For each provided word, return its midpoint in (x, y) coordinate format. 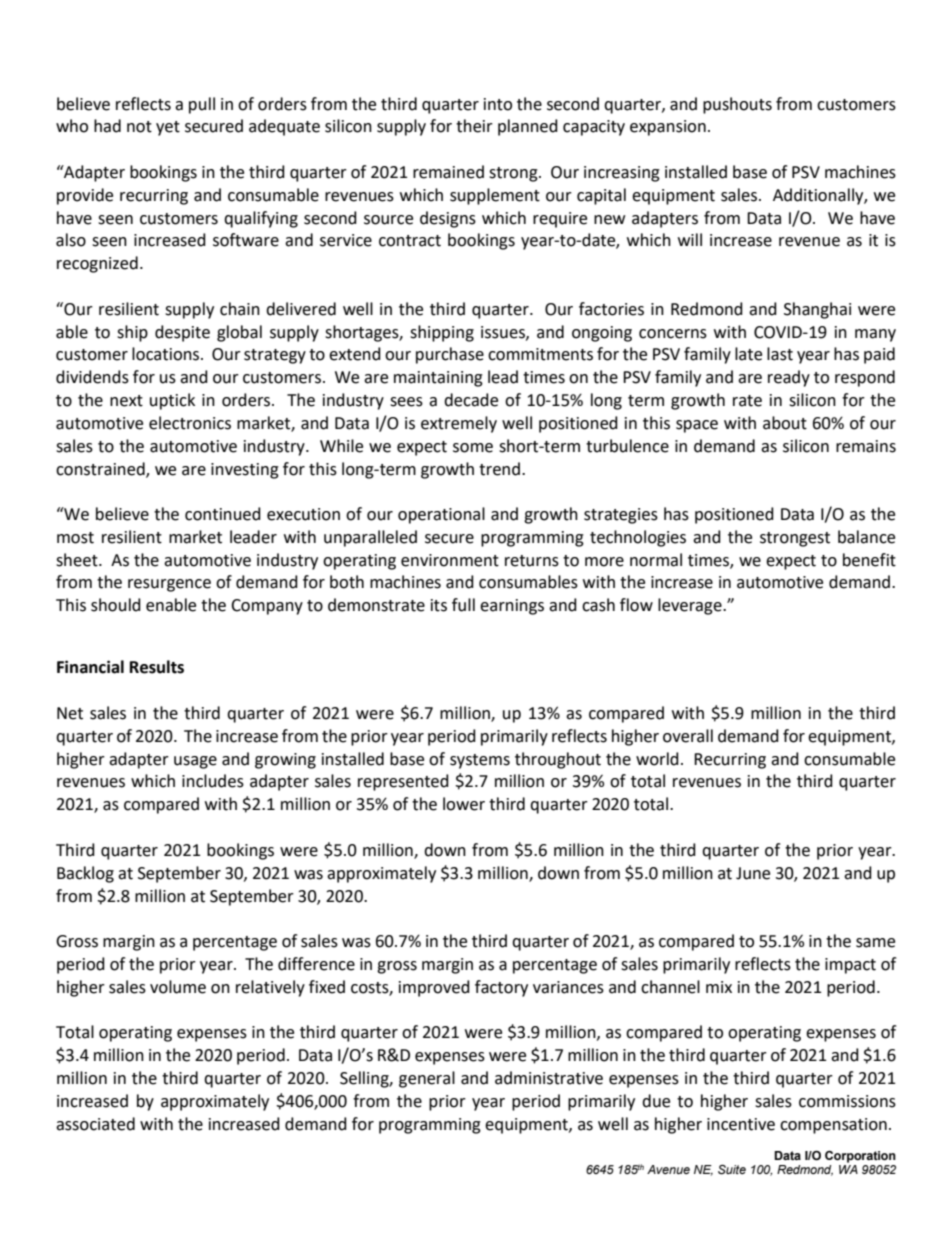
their (474, 126)
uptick (172, 401)
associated (95, 1124)
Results (157, 667)
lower (464, 804)
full (463, 605)
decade (471, 400)
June (753, 873)
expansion (668, 128)
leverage (691, 606)
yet (168, 128)
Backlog (85, 874)
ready (789, 378)
